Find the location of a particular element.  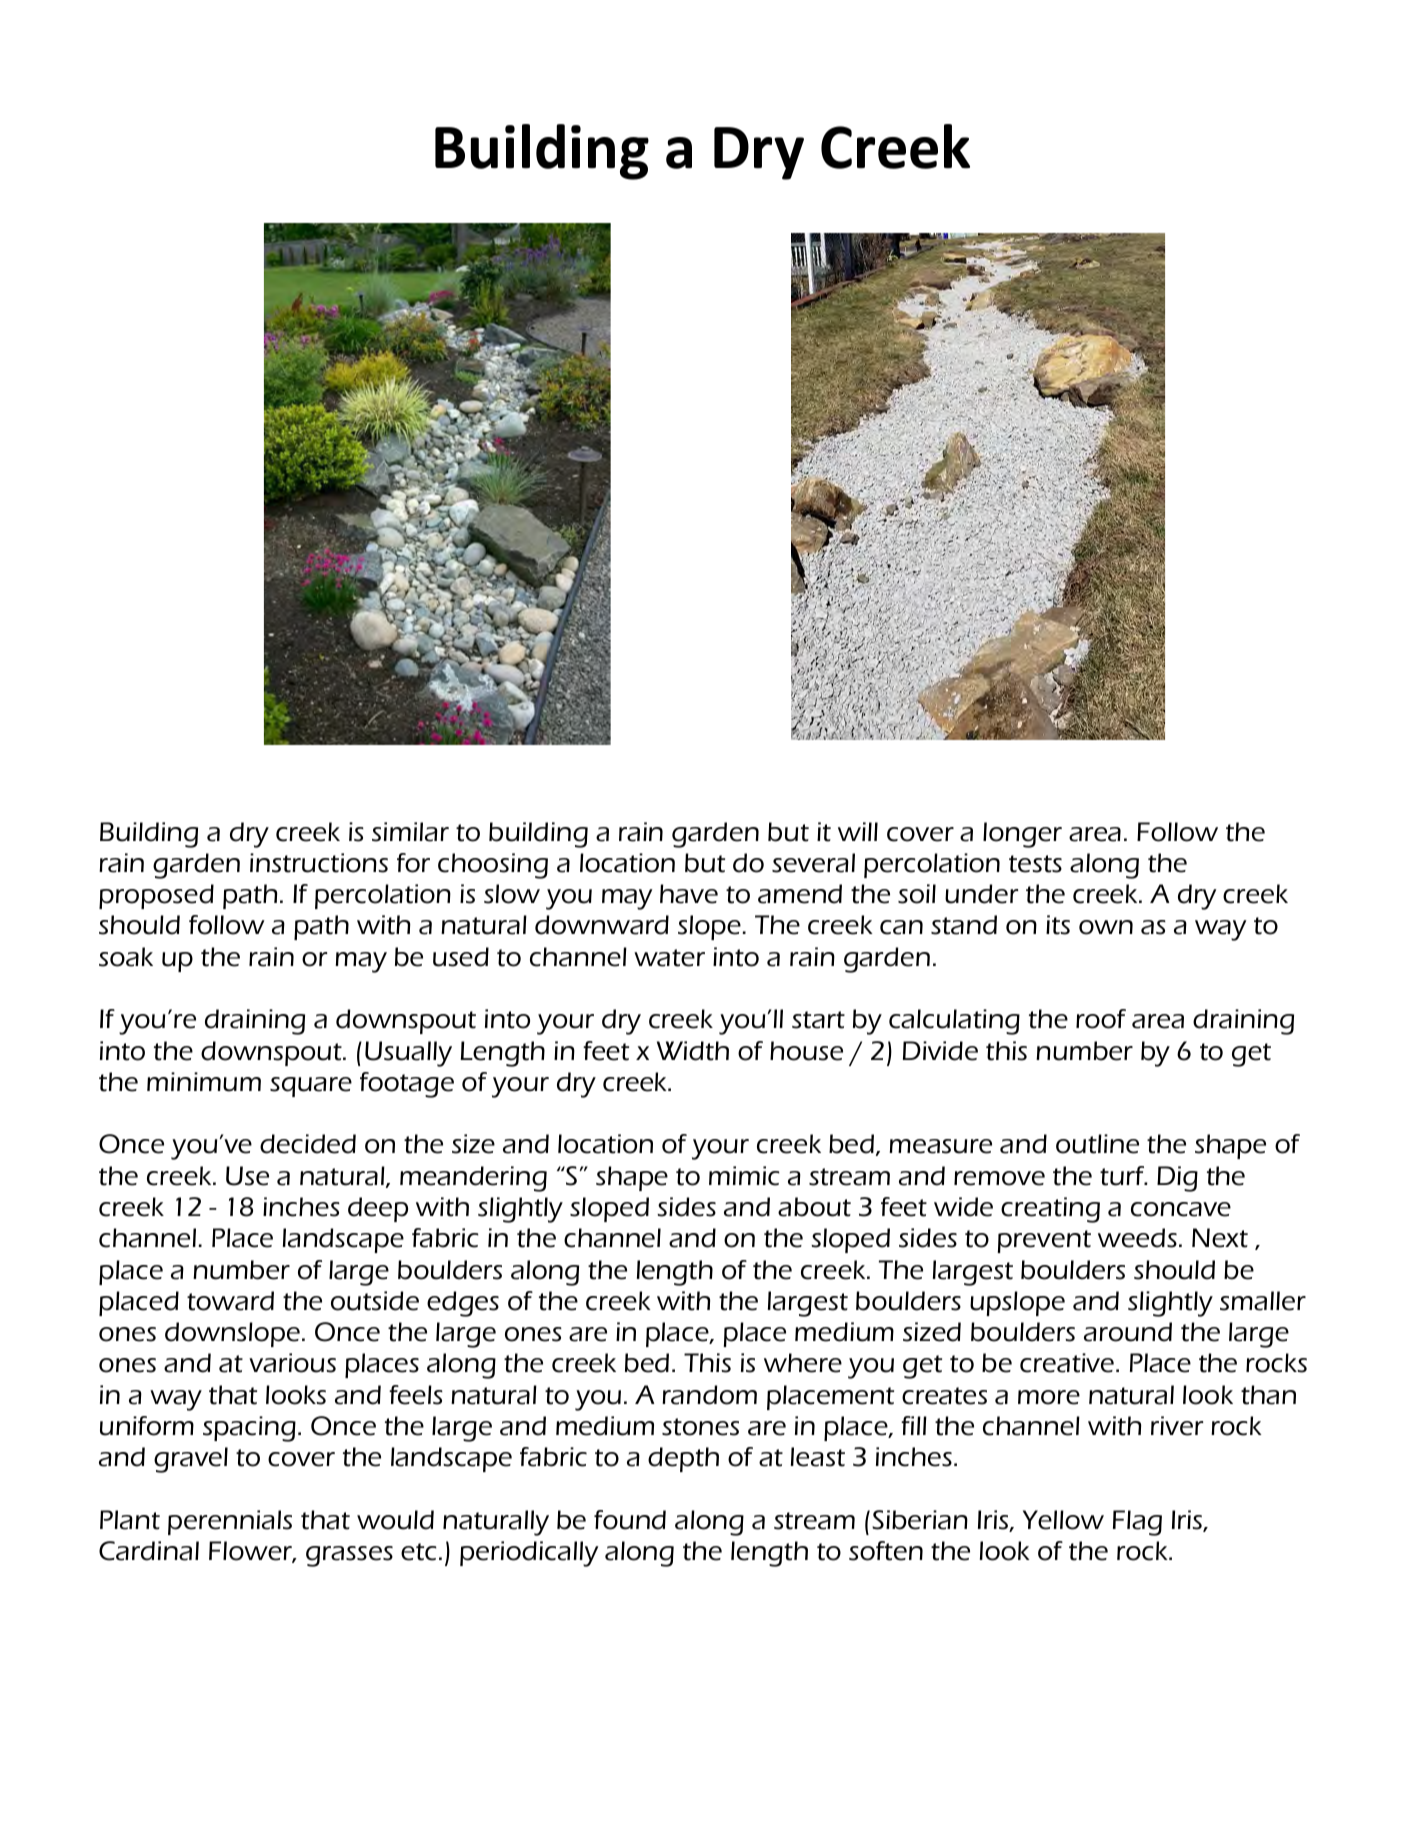

perennials is located at coordinates (230, 1522).
